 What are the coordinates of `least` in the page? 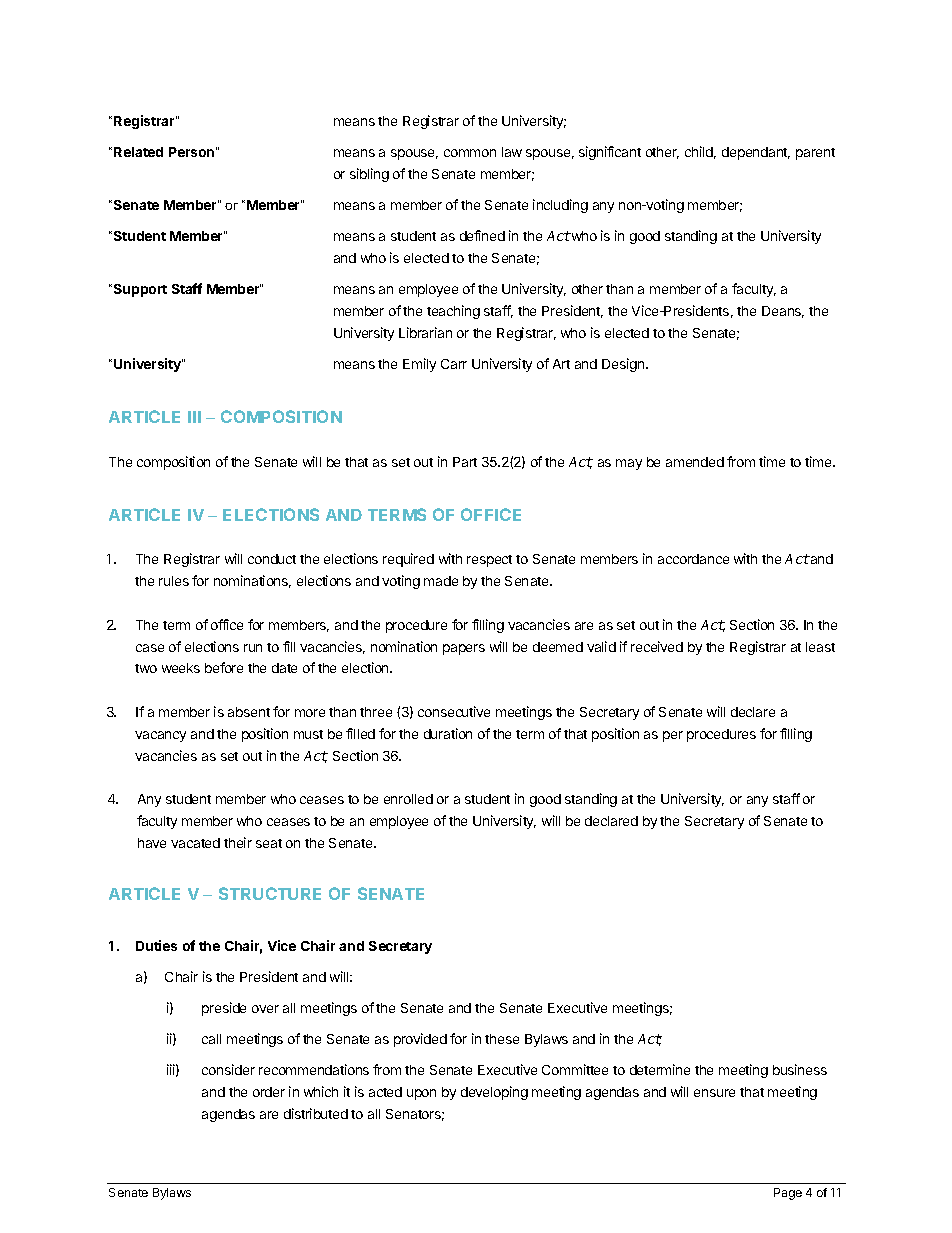 It's located at (820, 647).
